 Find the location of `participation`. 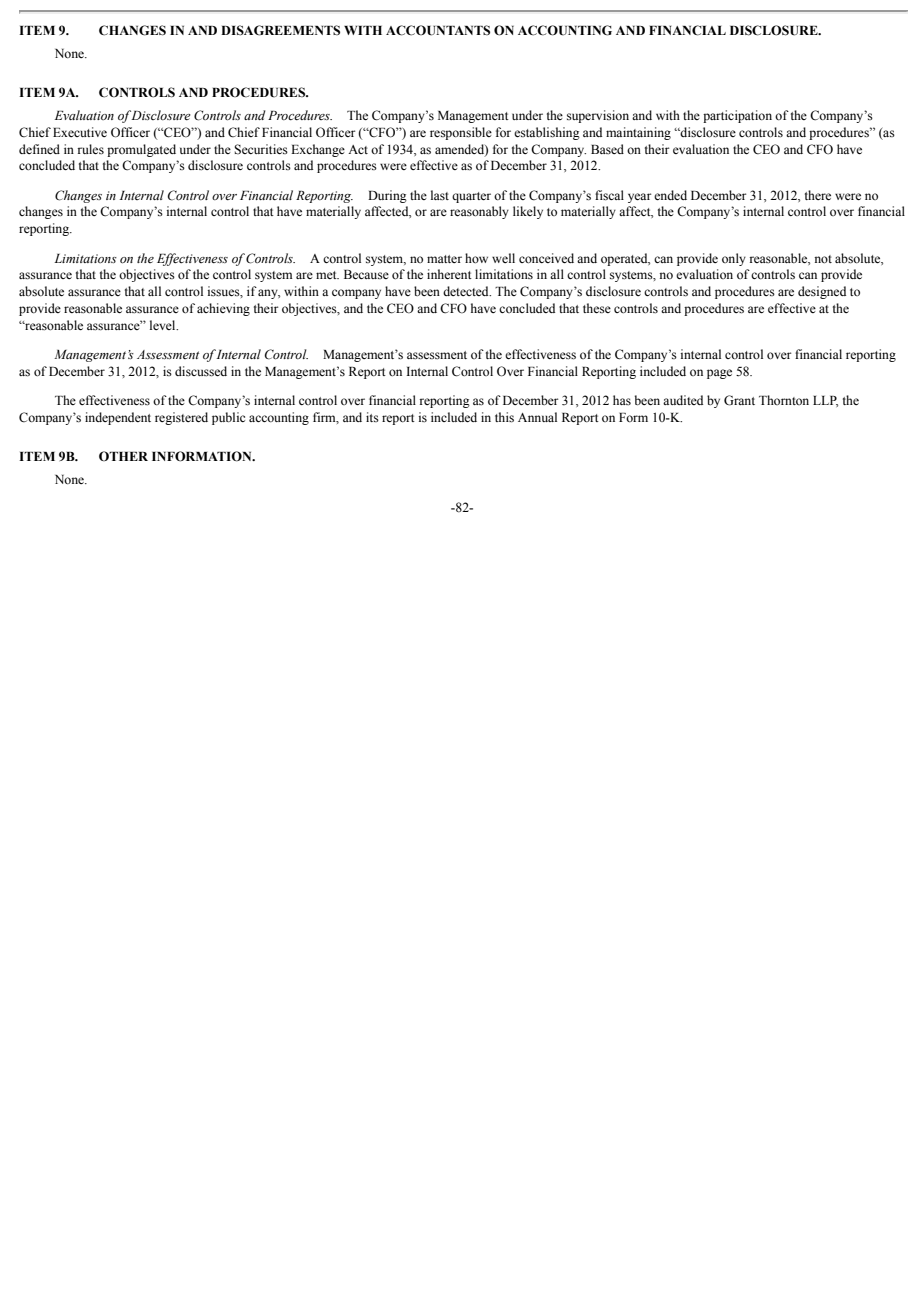

participation is located at coordinates (737, 116).
